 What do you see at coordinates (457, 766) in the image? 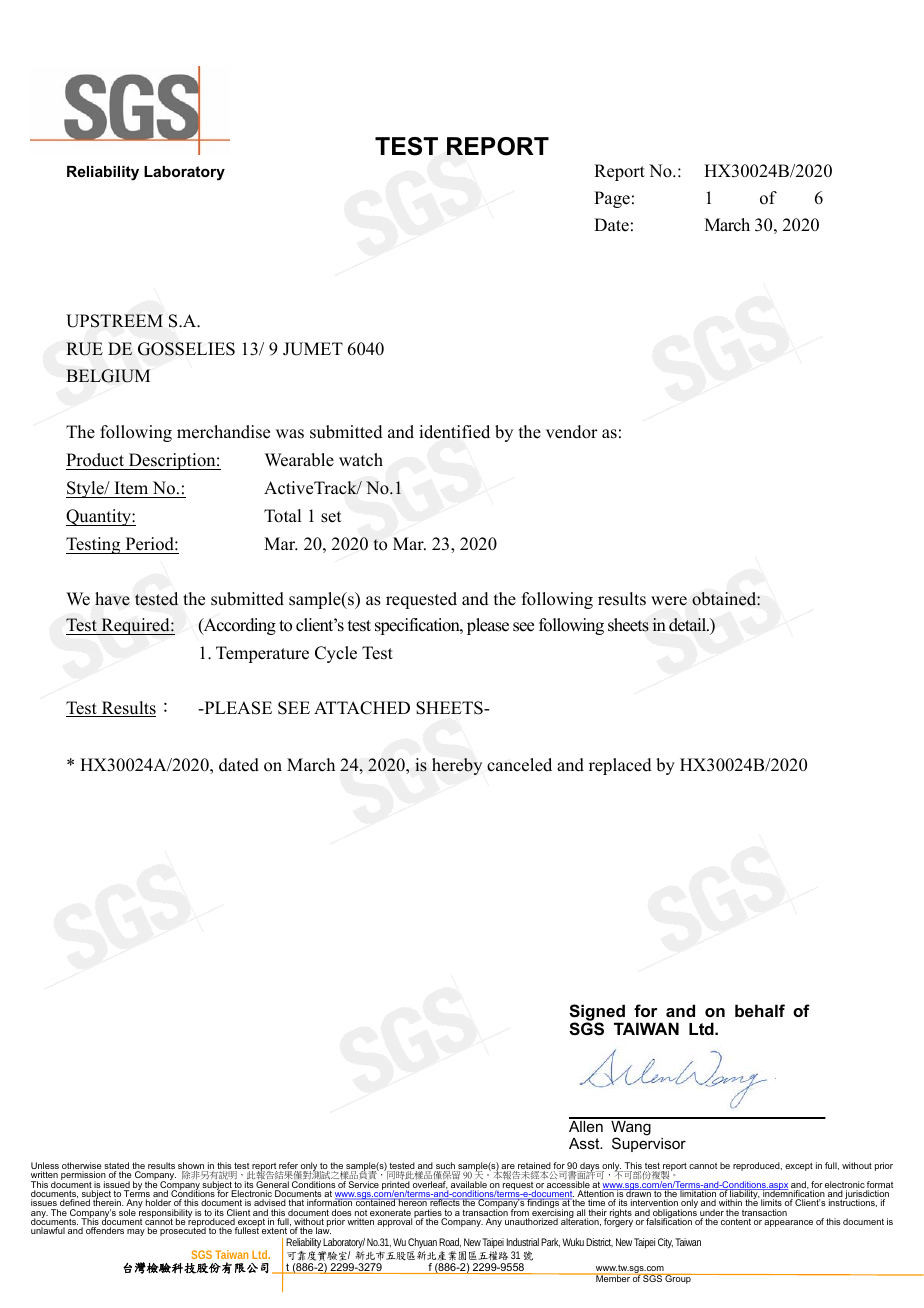
I see `hereby` at bounding box center [457, 766].
